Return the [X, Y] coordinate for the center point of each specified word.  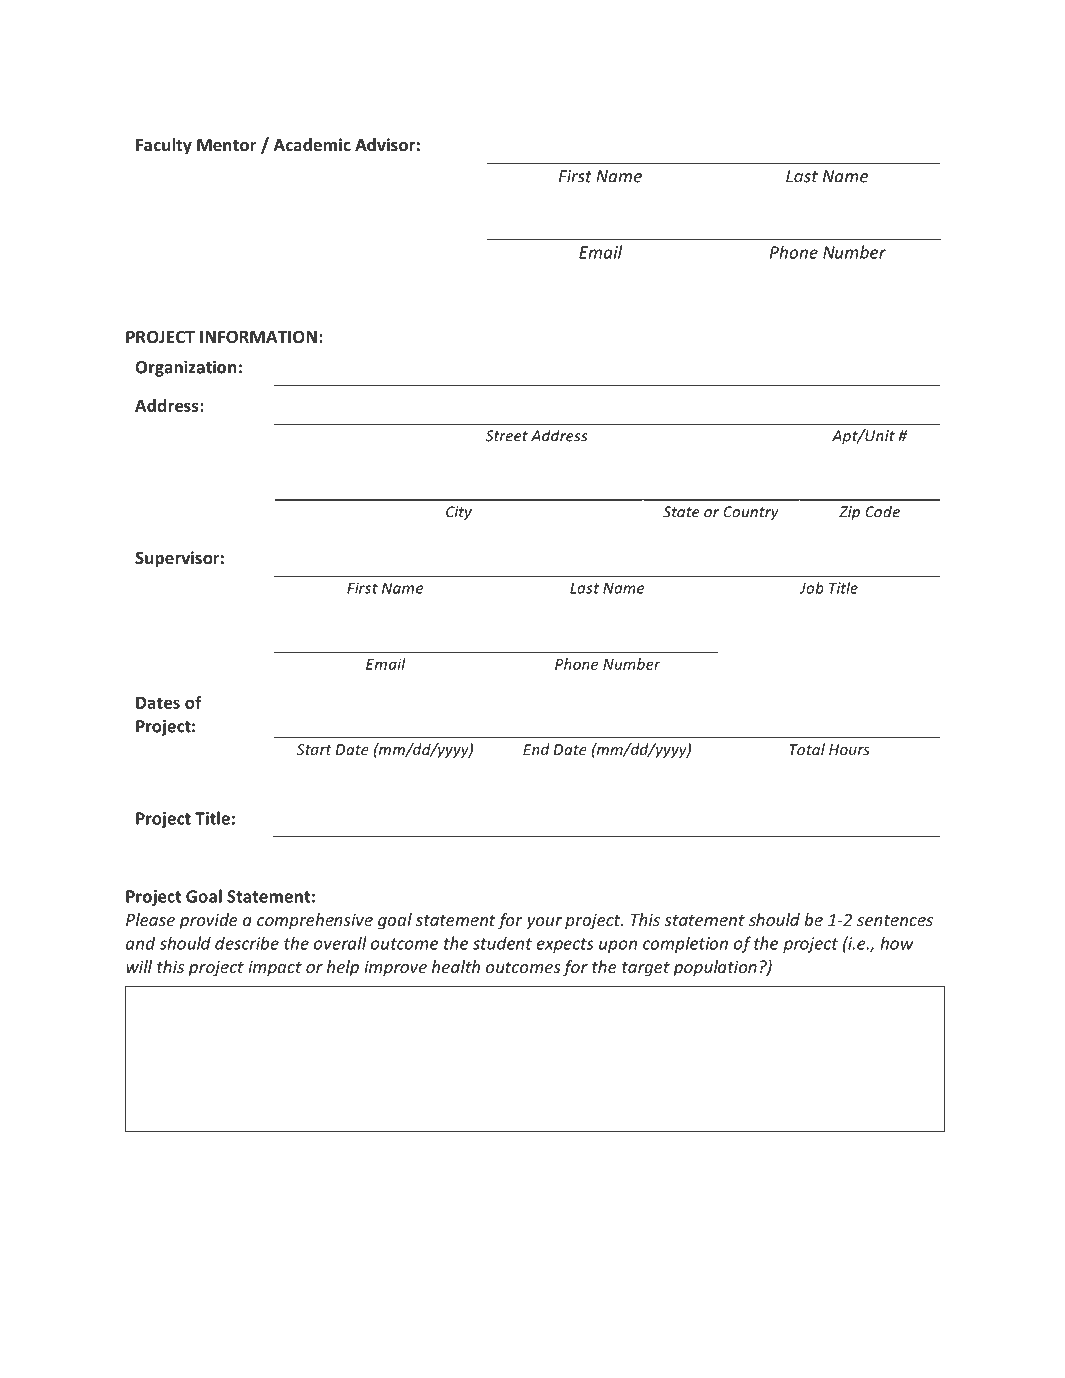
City [459, 513]
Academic [312, 145]
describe [247, 943]
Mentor [227, 145]
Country [751, 513]
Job [811, 588]
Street [507, 436]
